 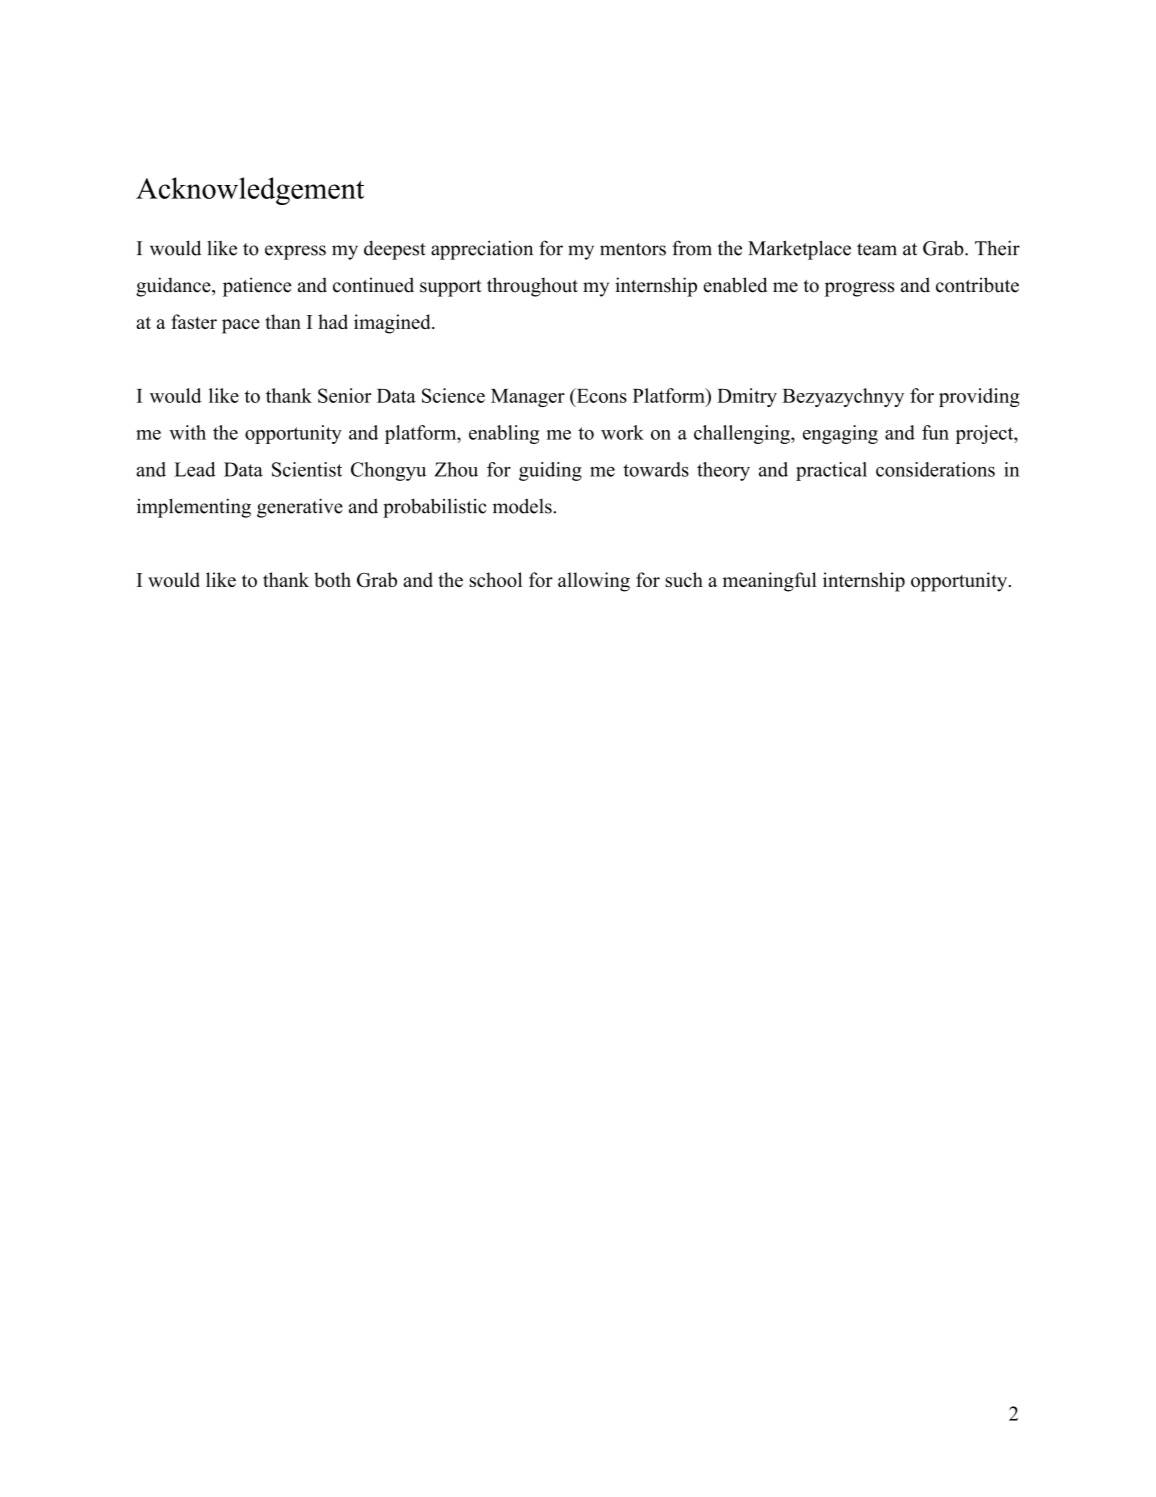 What do you see at coordinates (528, 398) in the screenshot?
I see `Manager` at bounding box center [528, 398].
